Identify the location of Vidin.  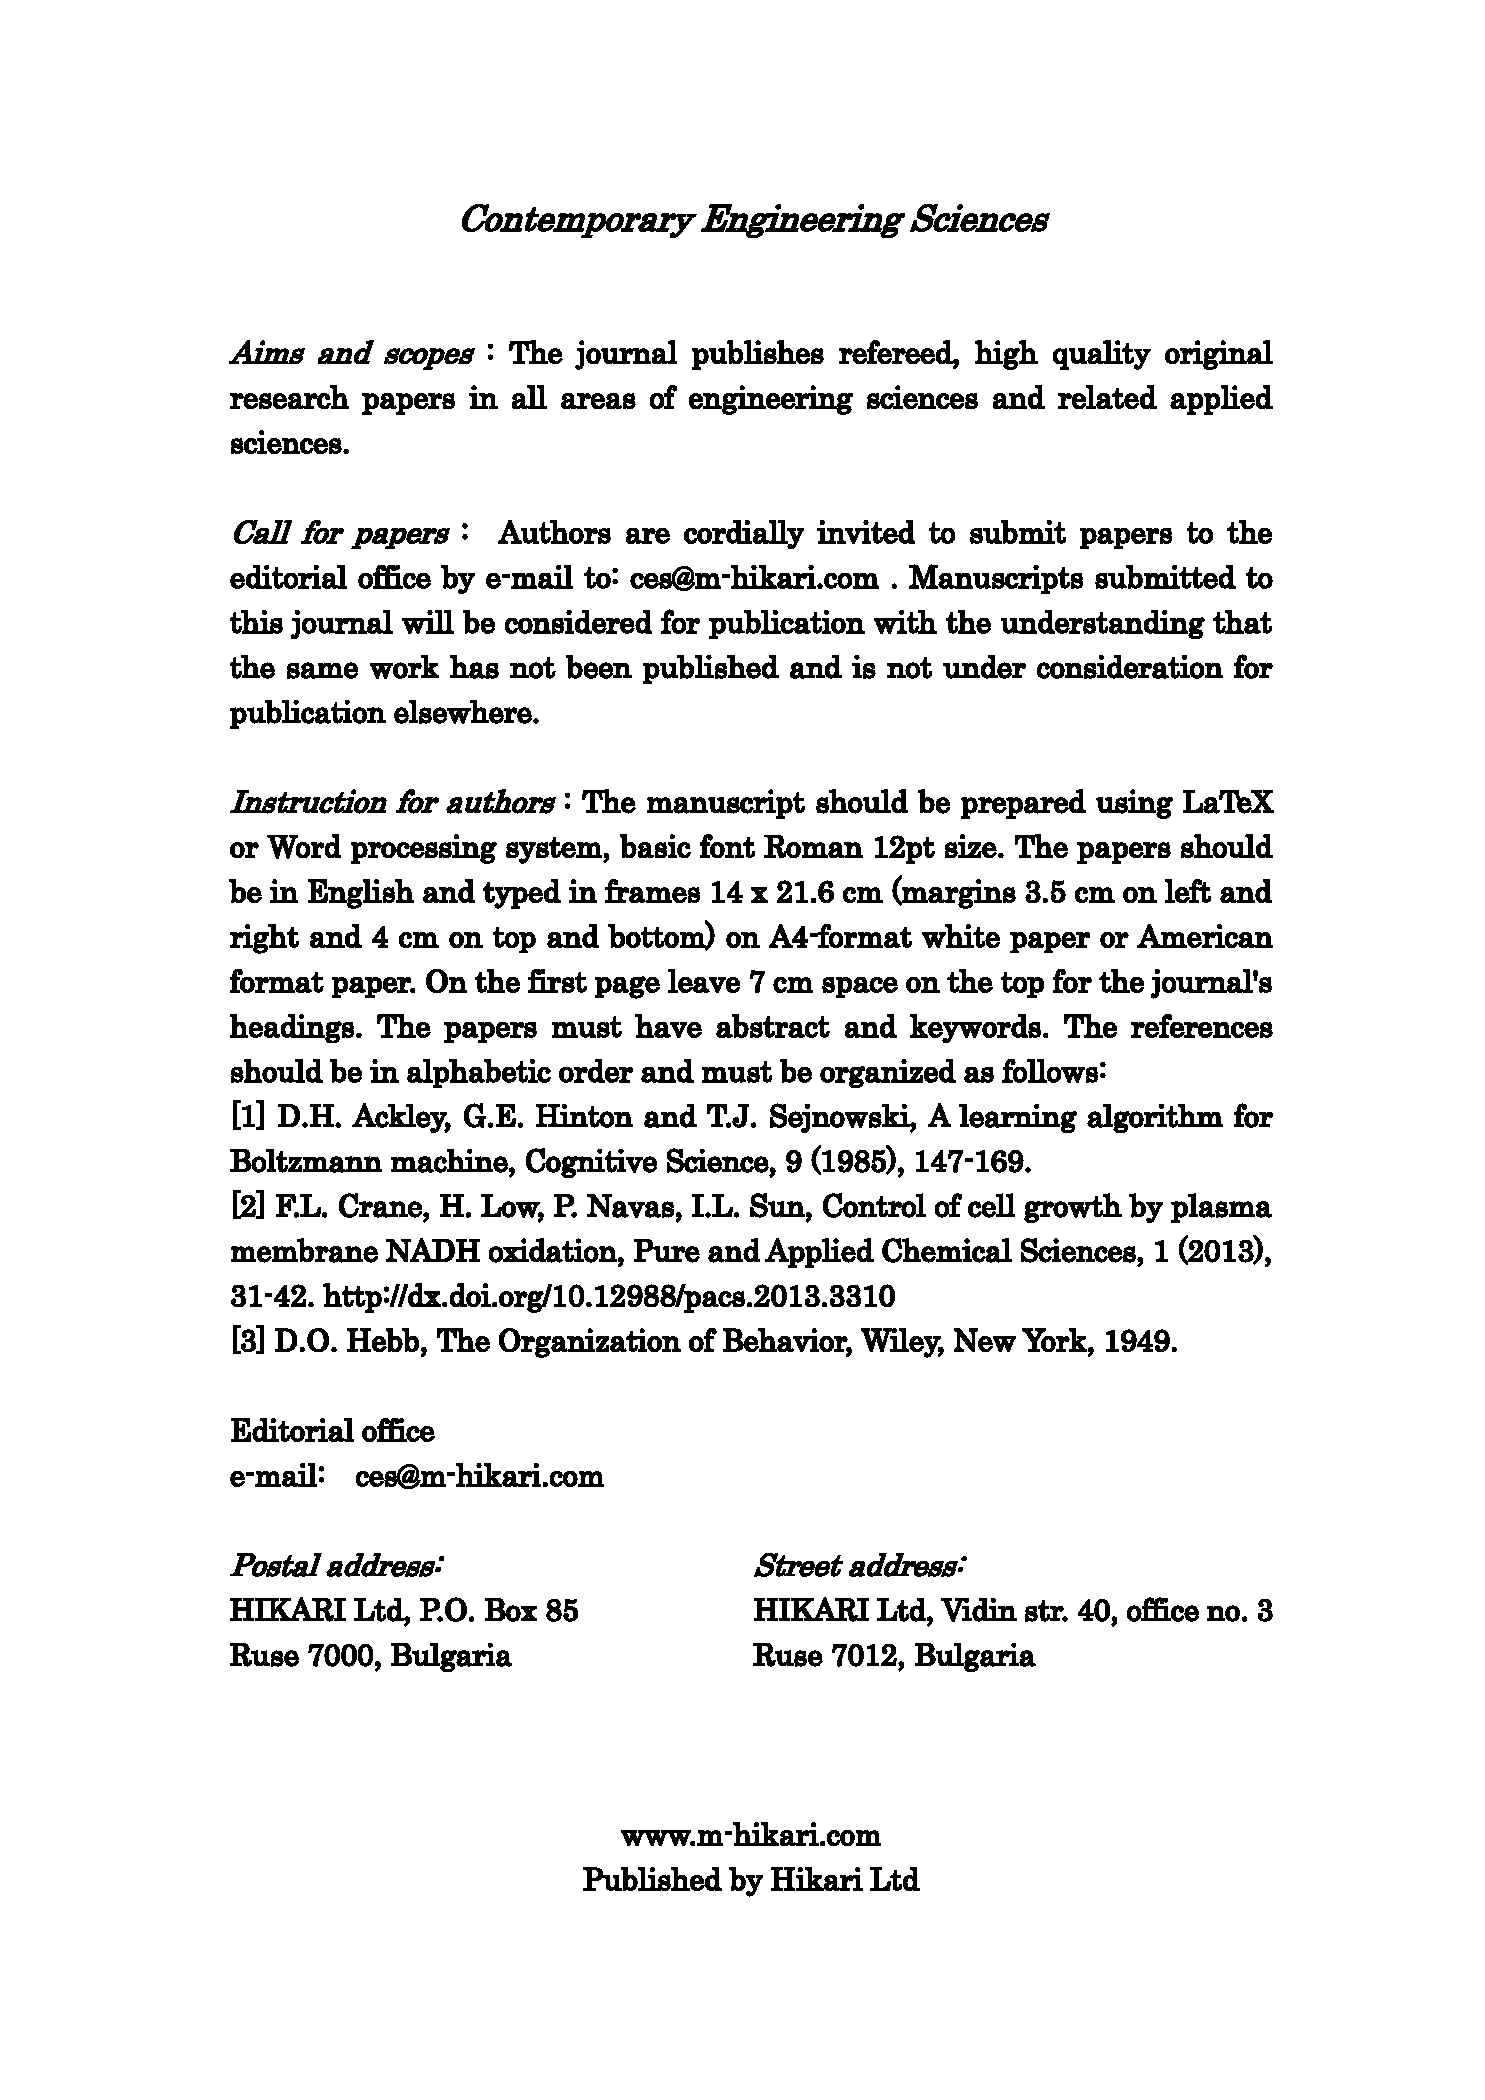
(979, 1610).
